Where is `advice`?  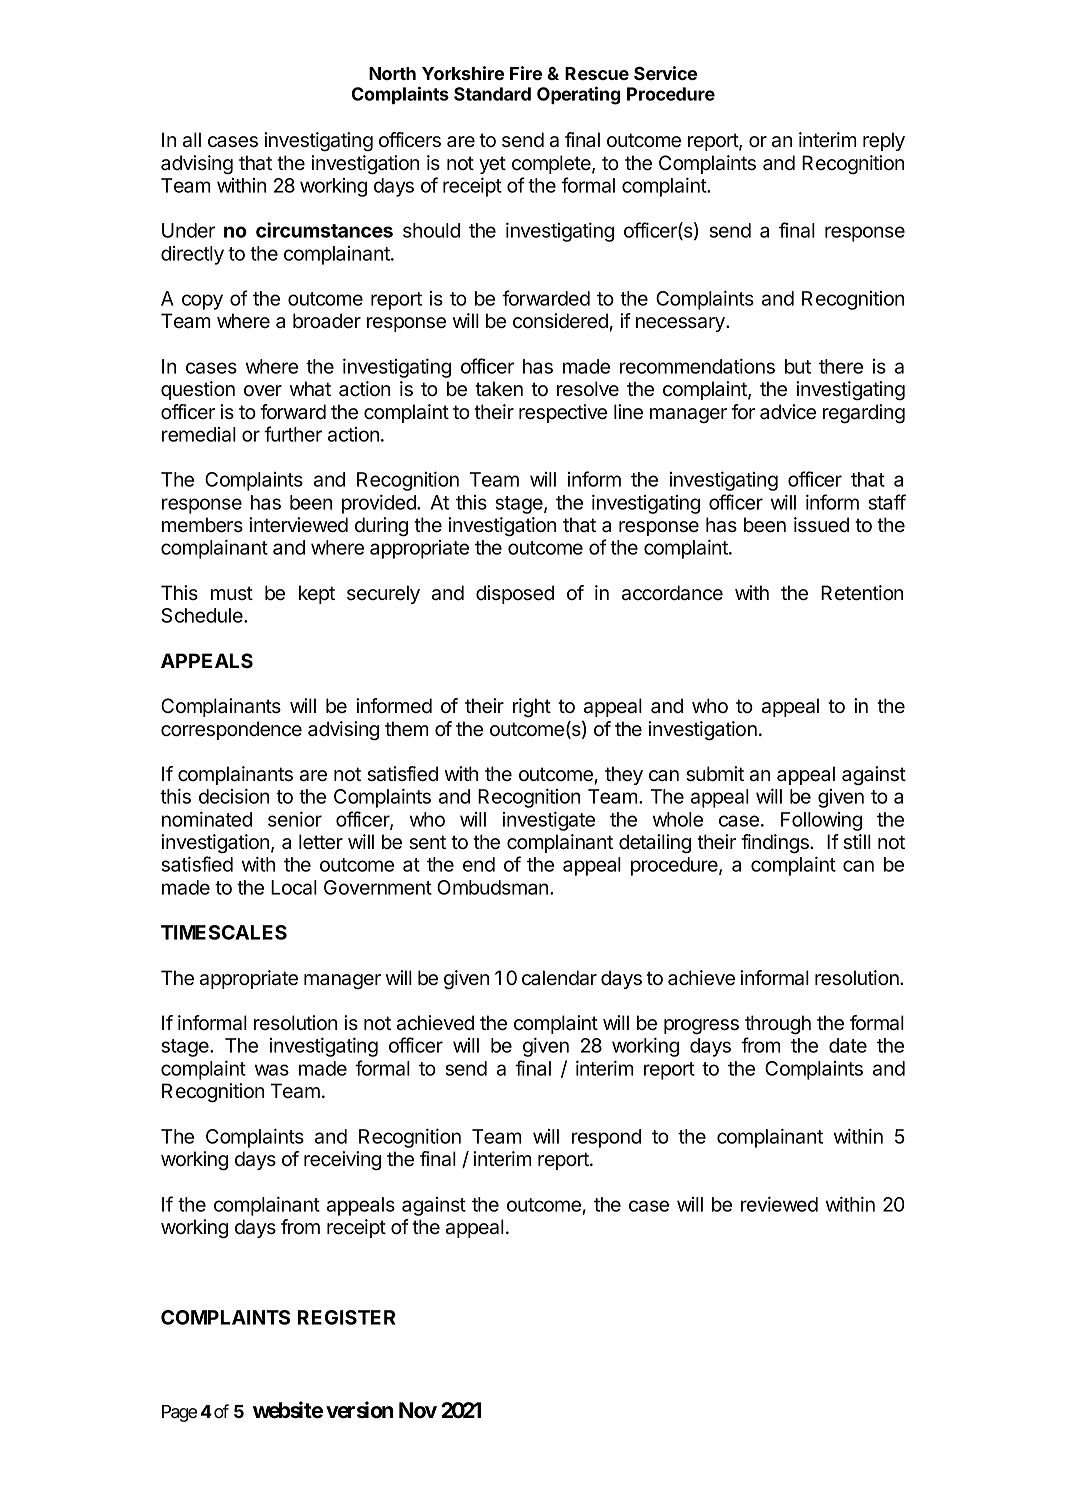 advice is located at coordinates (788, 412).
